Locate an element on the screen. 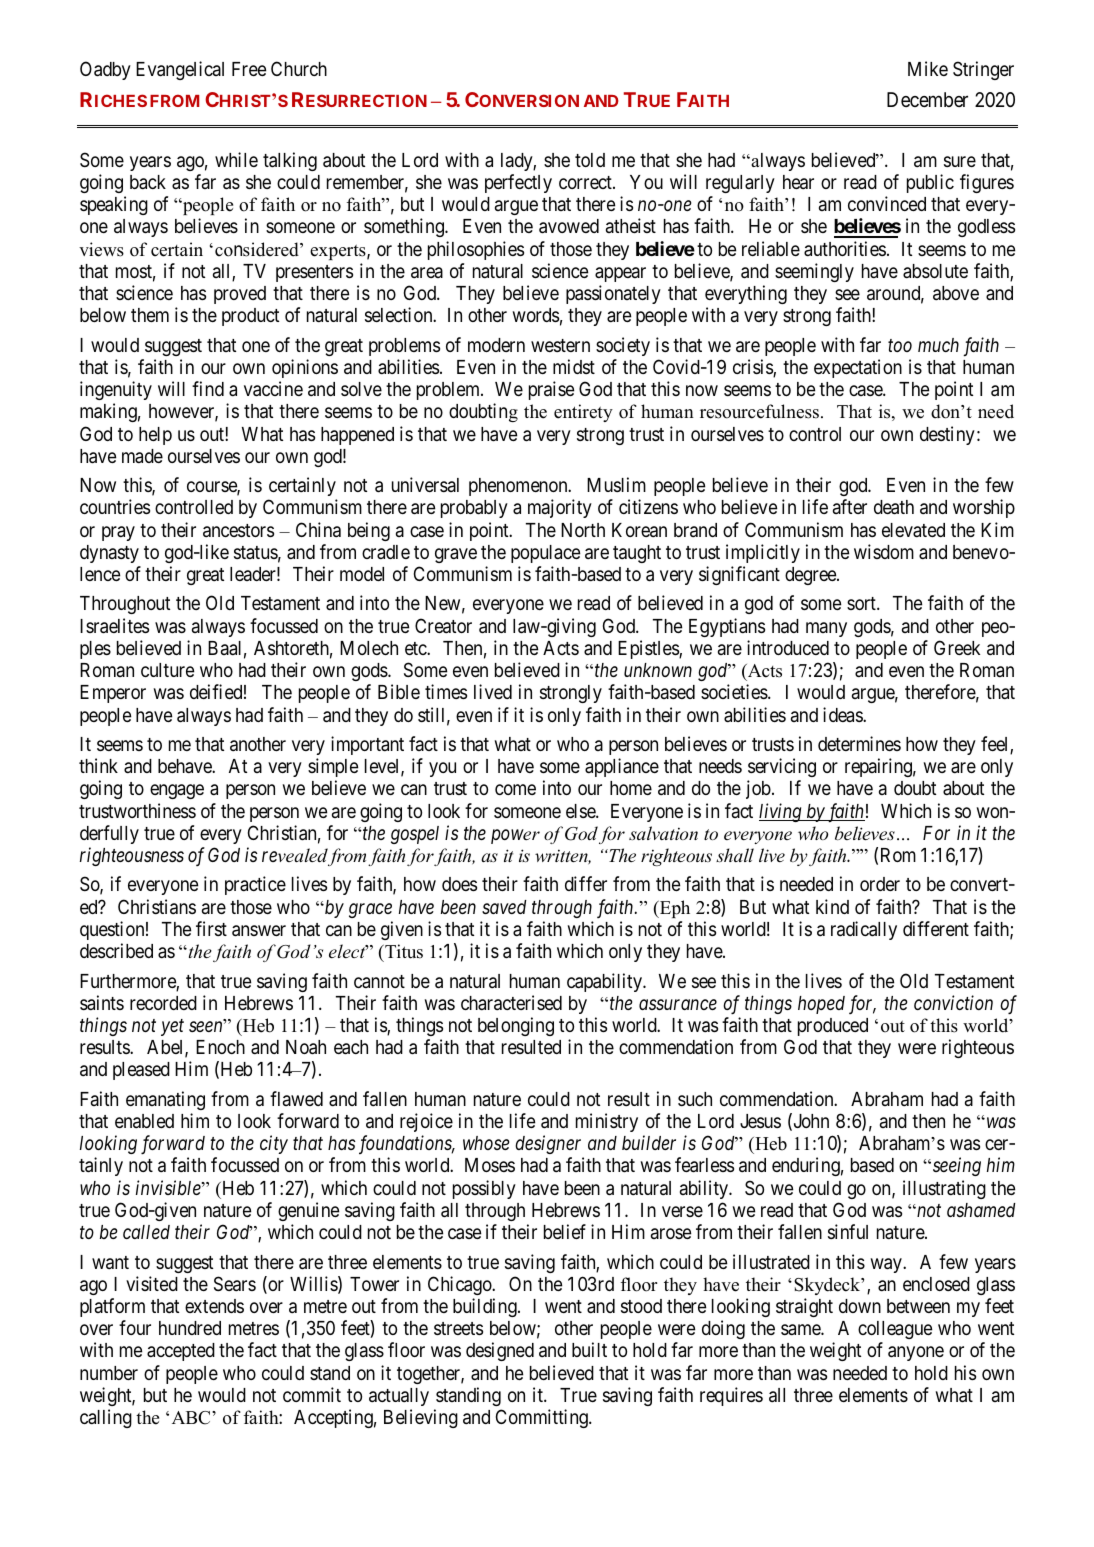 The height and width of the screenshot is (1547, 1094). come is located at coordinates (515, 789).
